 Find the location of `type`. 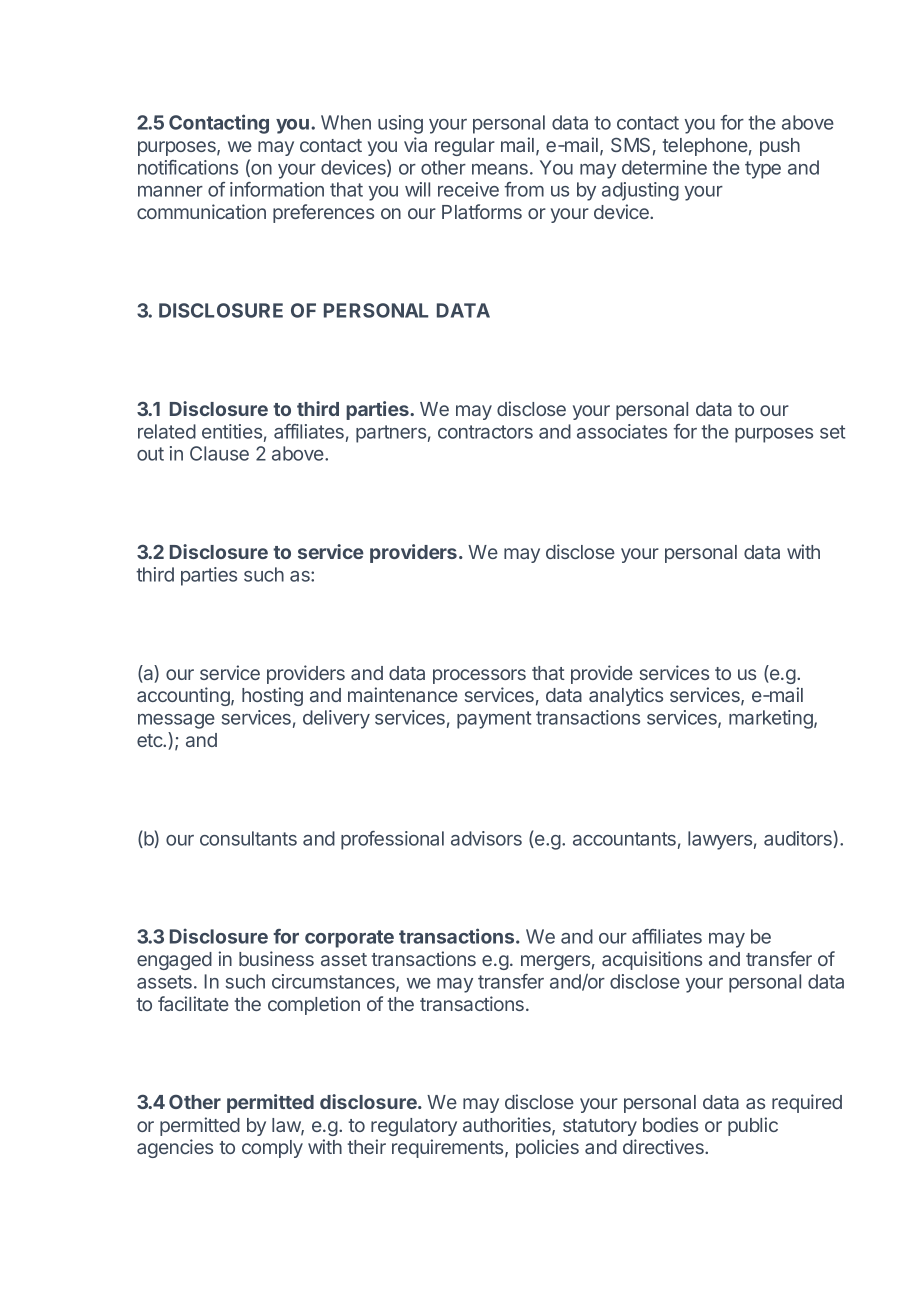

type is located at coordinates (763, 170).
